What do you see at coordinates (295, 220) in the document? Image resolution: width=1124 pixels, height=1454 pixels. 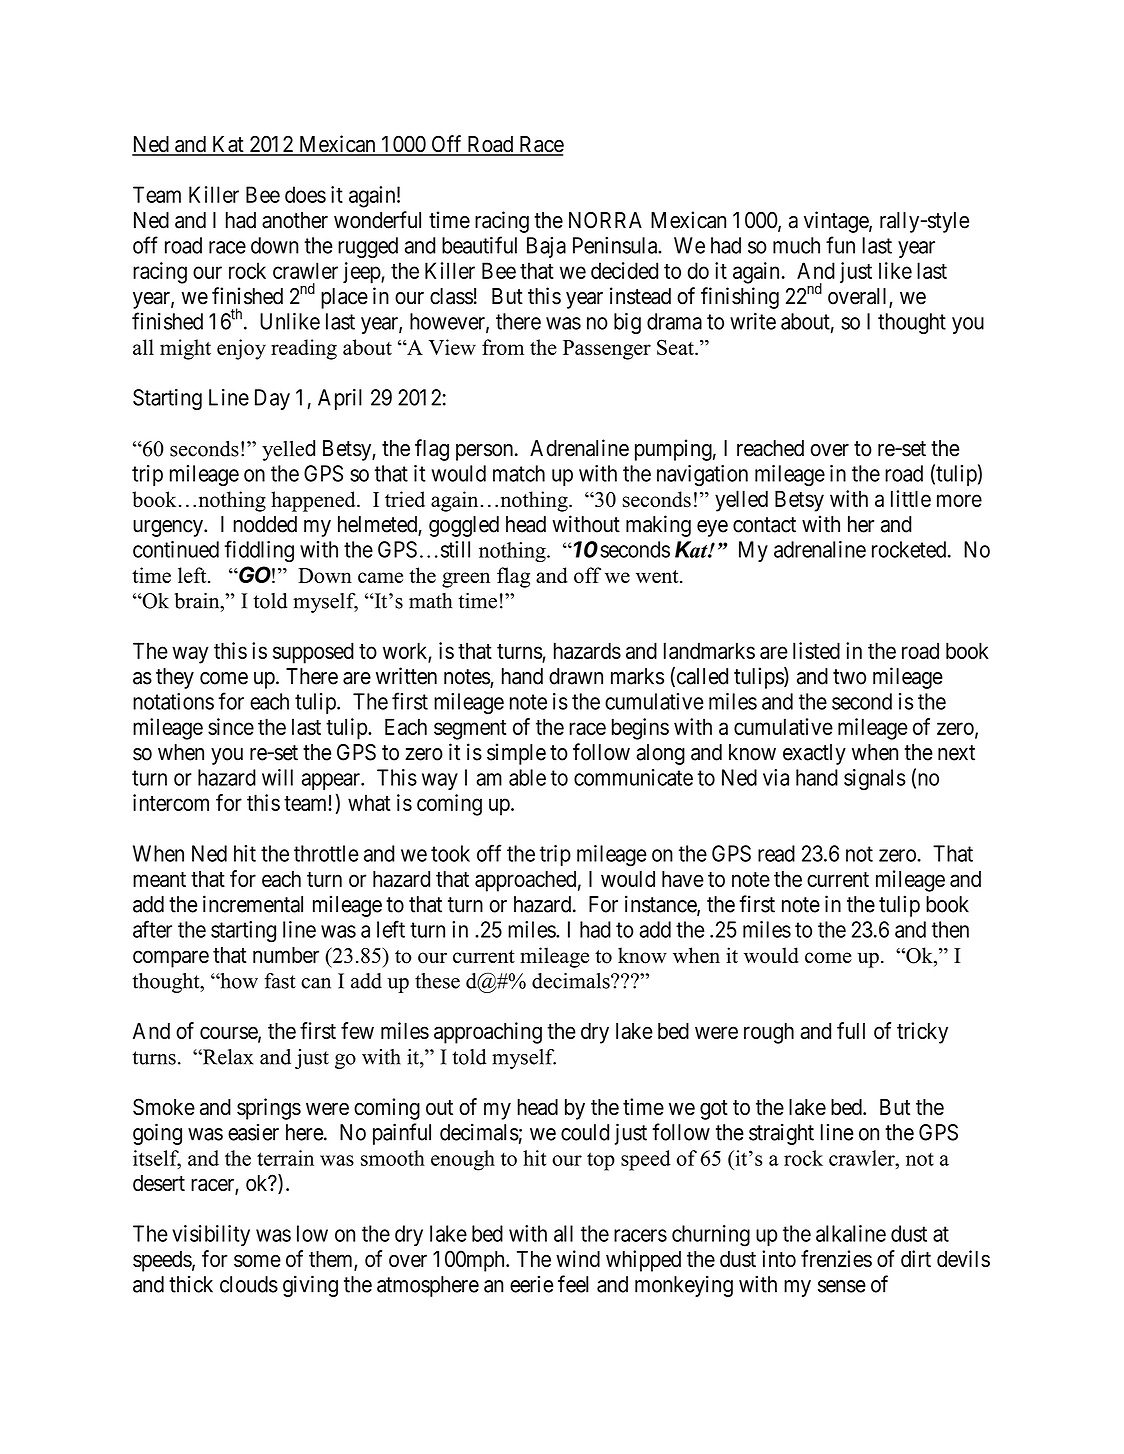 I see `another` at bounding box center [295, 220].
